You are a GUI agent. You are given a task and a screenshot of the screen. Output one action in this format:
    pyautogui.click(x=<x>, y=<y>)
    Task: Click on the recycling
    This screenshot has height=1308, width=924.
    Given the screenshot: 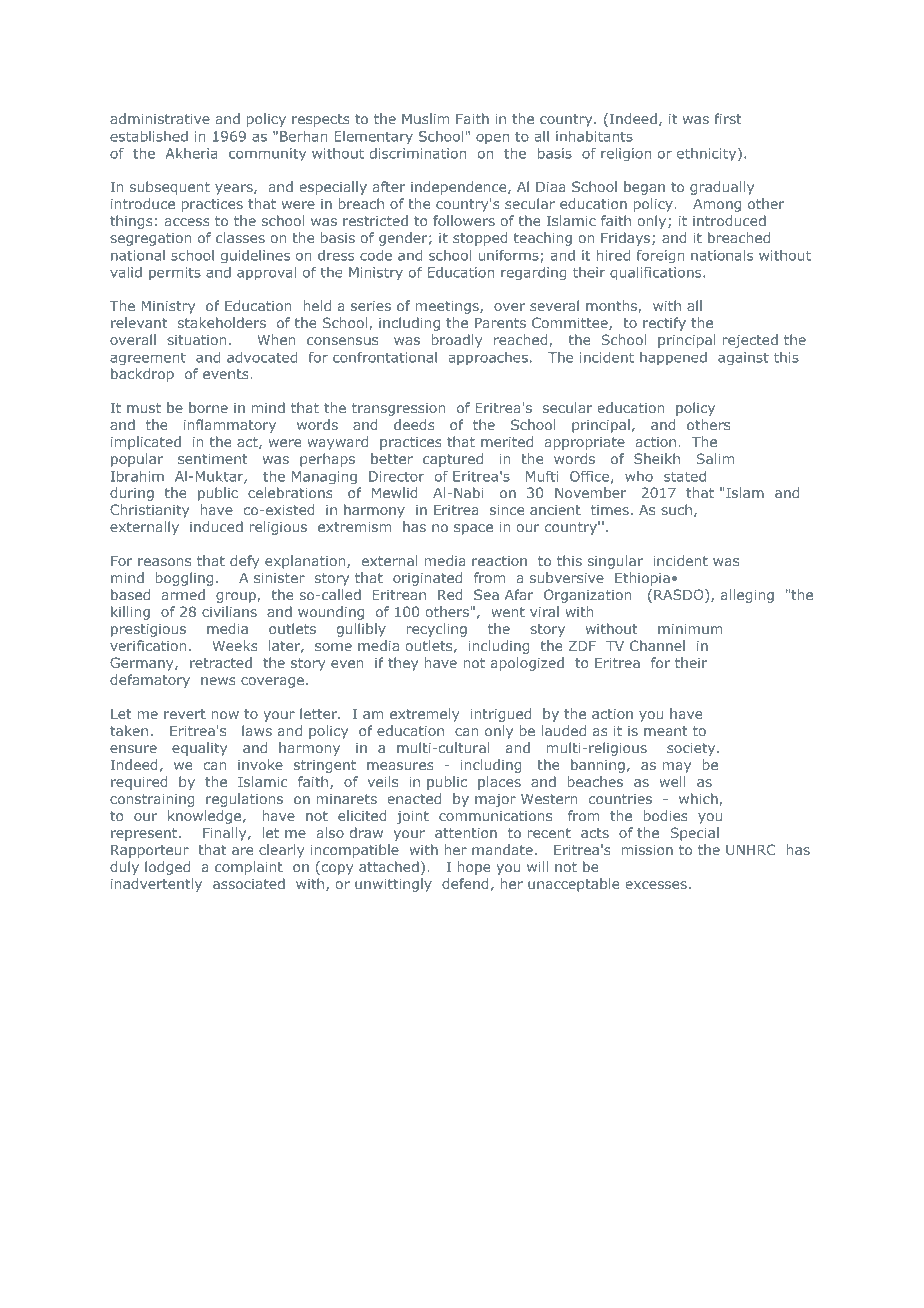 What is the action you would take?
    pyautogui.click(x=437, y=630)
